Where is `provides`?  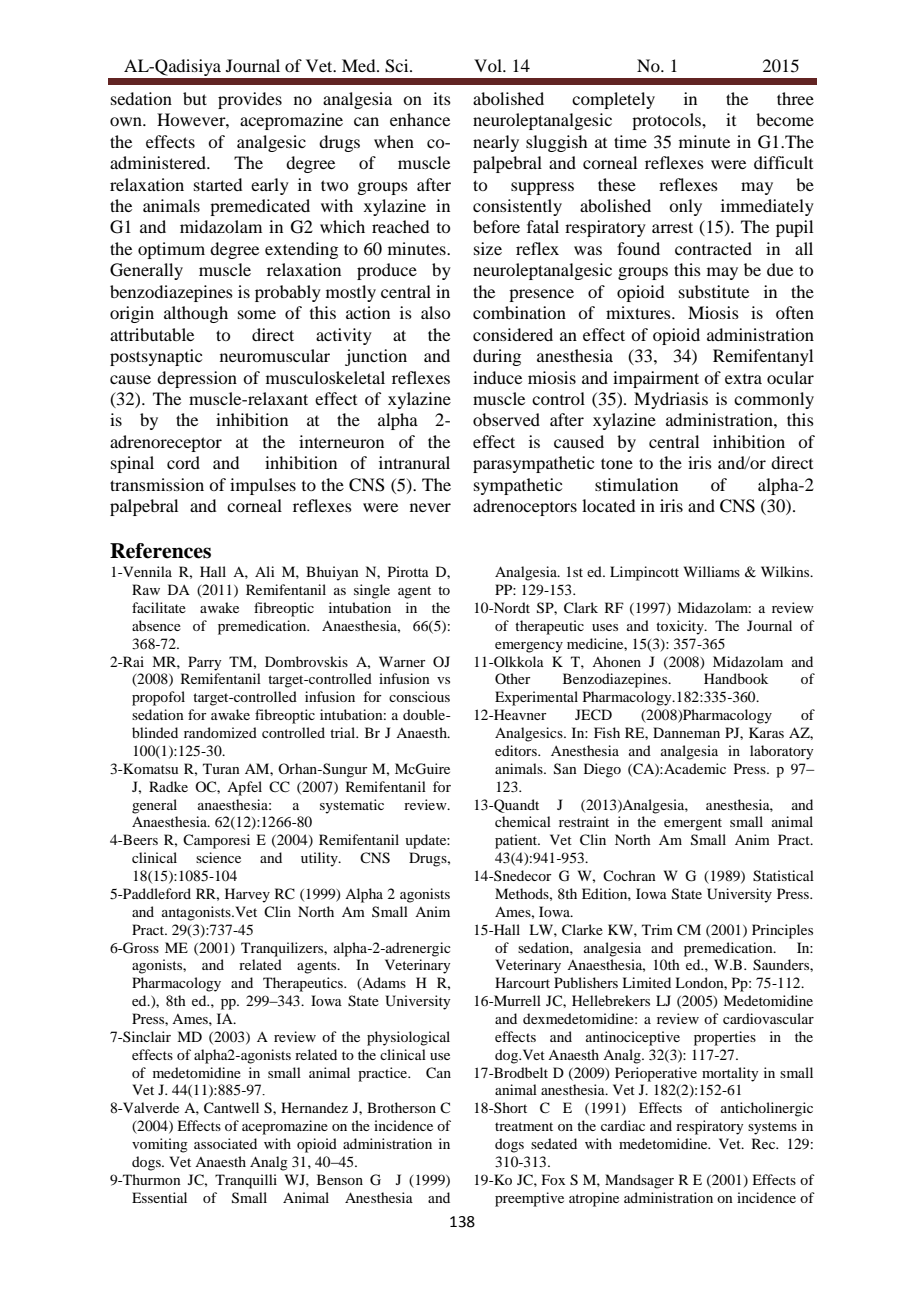
provides is located at coordinates (250, 100).
